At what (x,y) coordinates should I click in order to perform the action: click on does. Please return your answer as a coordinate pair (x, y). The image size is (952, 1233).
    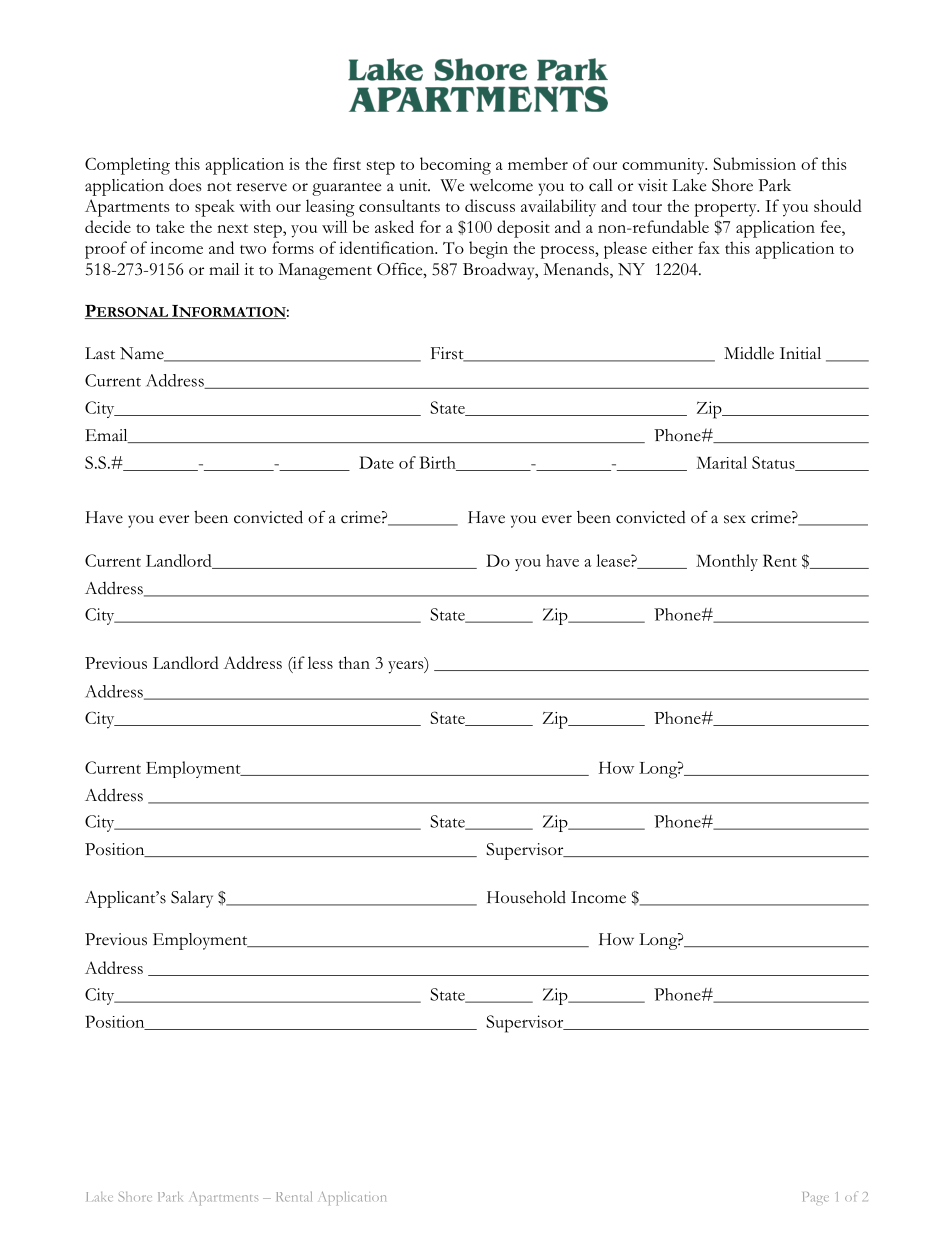
    Looking at the image, I should click on (185, 185).
